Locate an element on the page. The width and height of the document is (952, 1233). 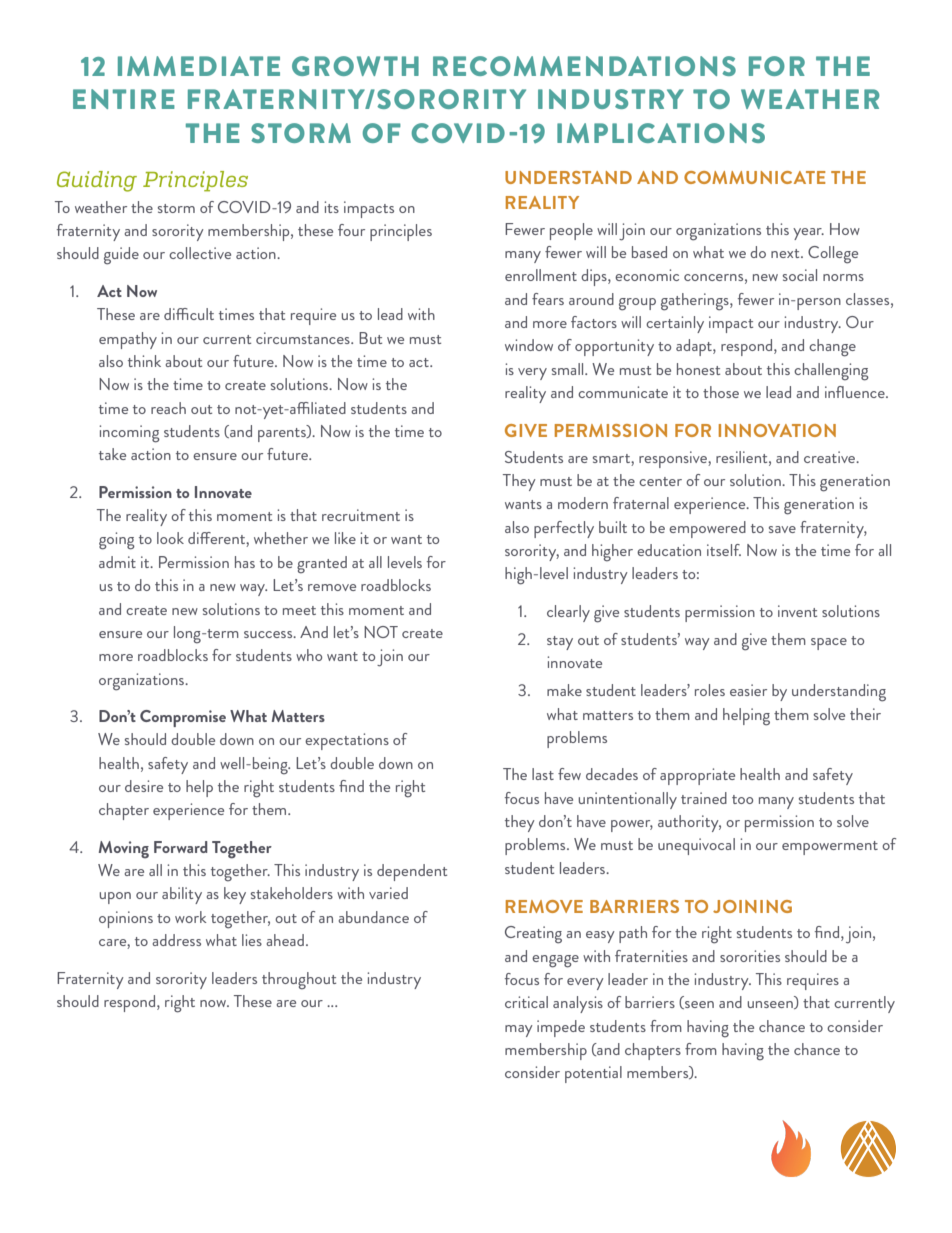
throughout is located at coordinates (299, 981).
